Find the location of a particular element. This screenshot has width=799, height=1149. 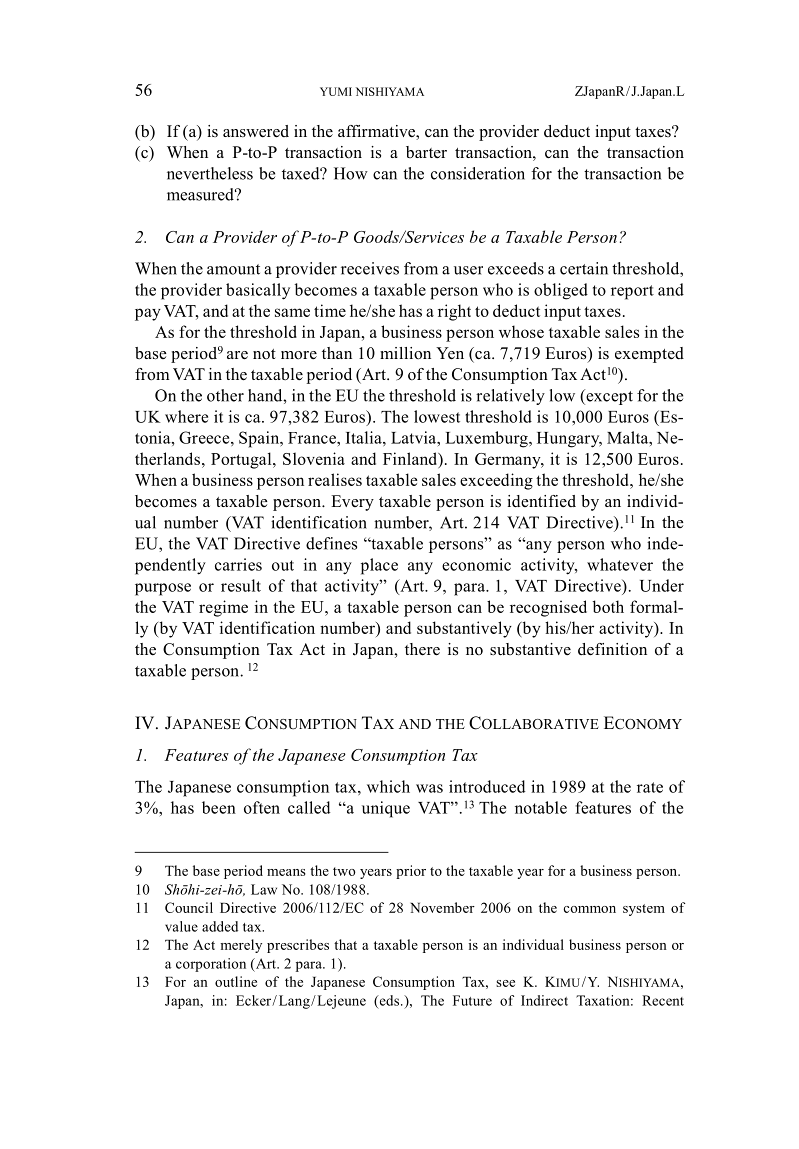

answered is located at coordinates (256, 131).
